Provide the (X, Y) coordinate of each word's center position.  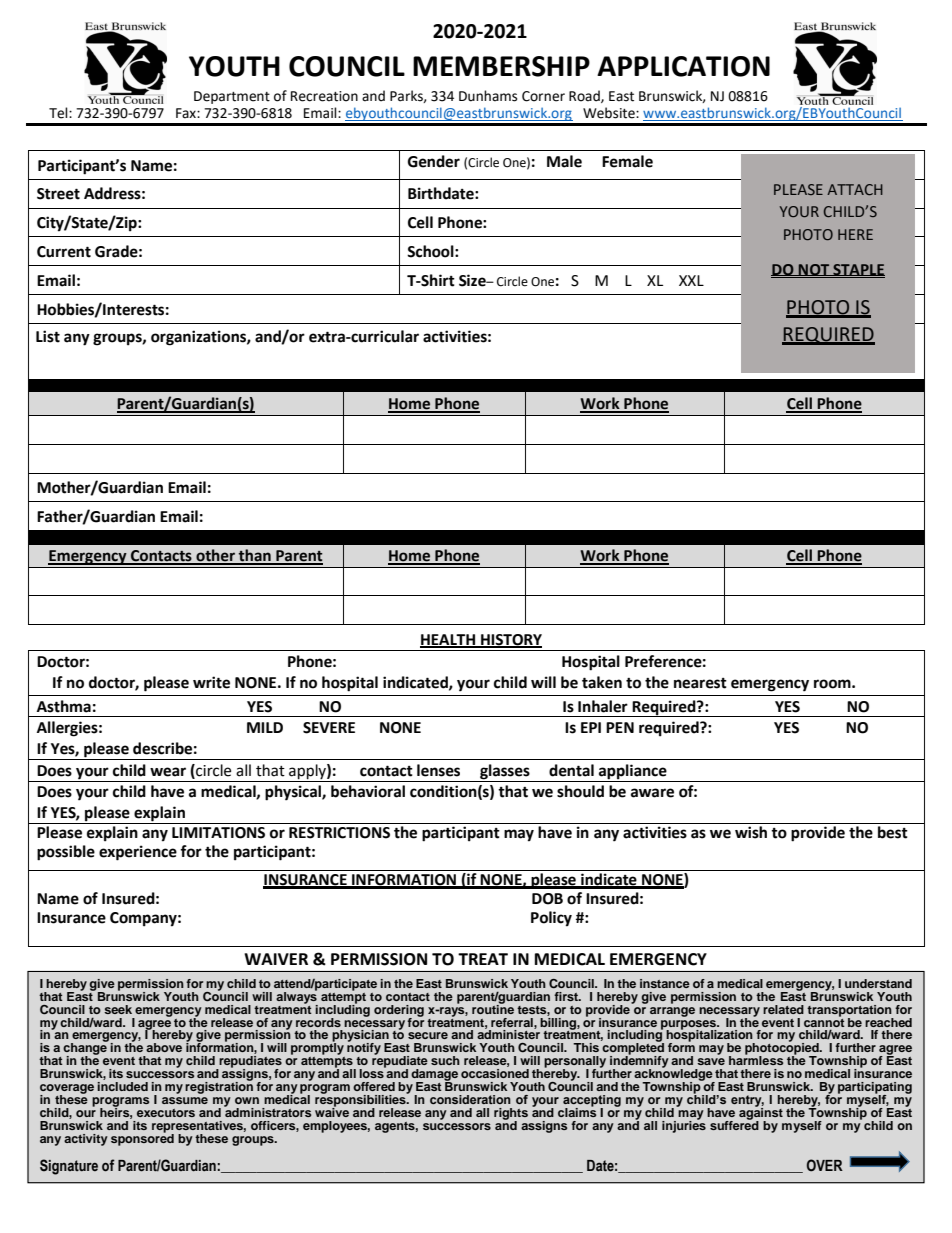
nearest (700, 683)
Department (232, 97)
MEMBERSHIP (501, 66)
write (211, 682)
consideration (470, 1099)
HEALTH (449, 640)
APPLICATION (683, 66)
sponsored (142, 1138)
